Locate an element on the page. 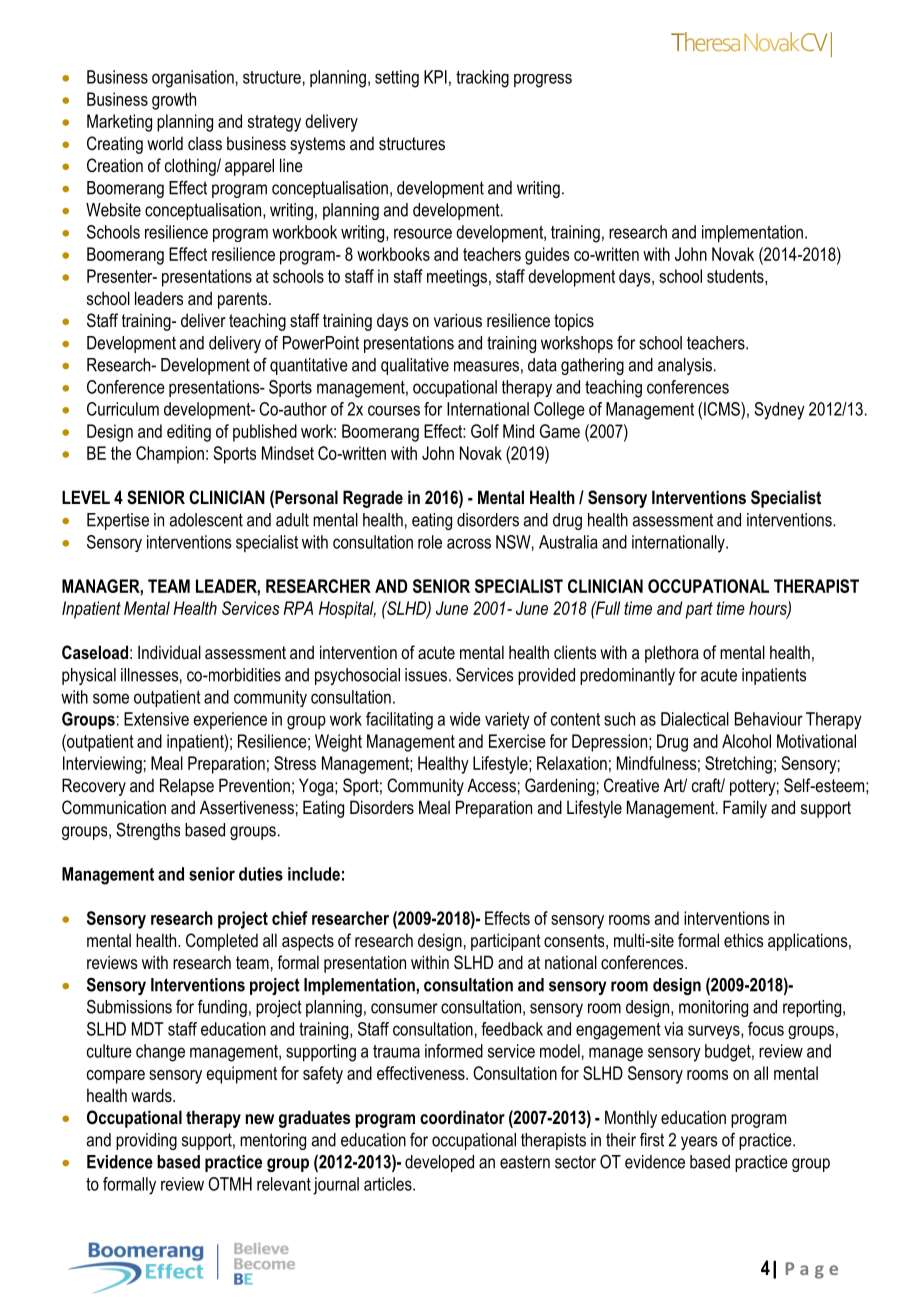  progress is located at coordinates (543, 81).
